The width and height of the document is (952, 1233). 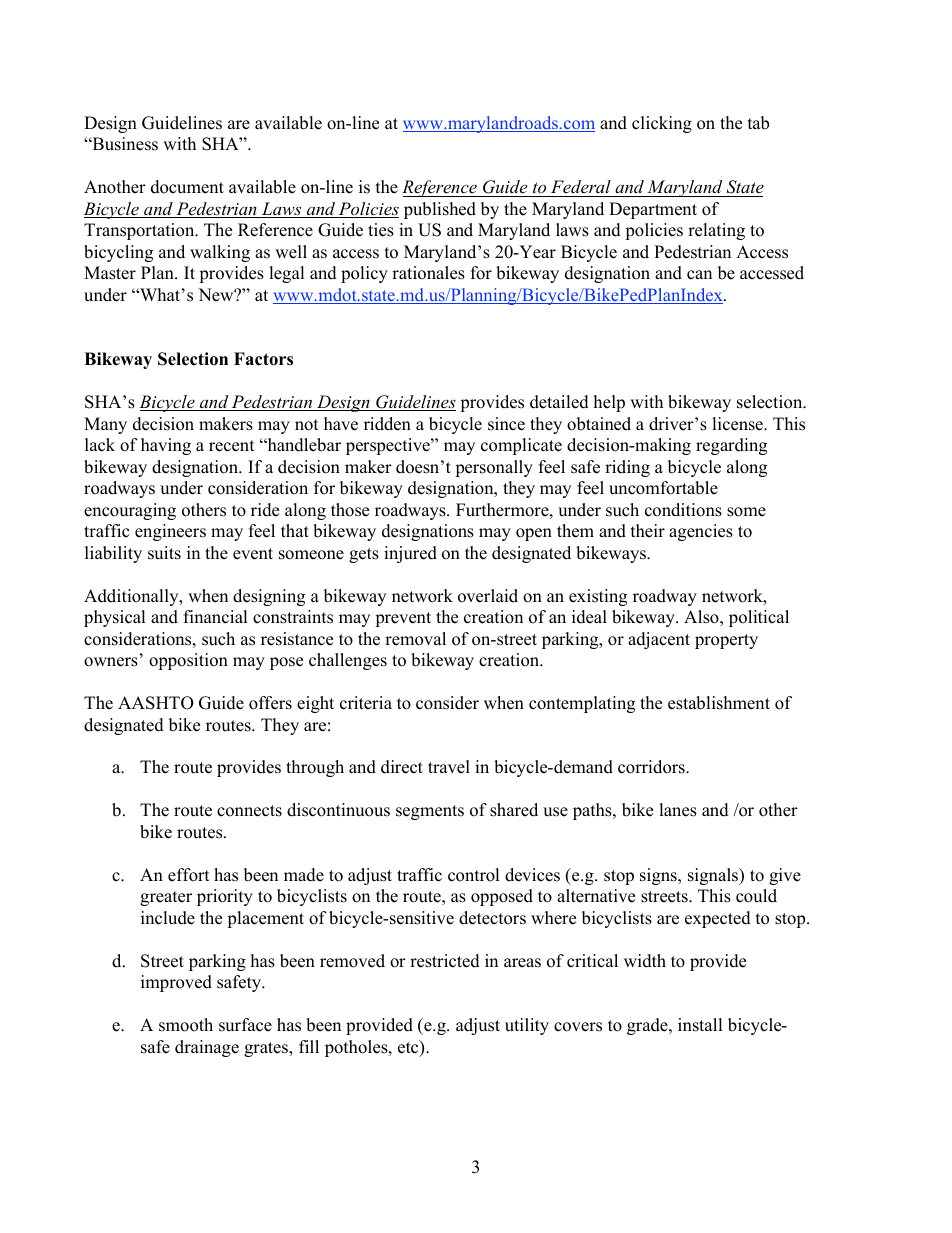 What do you see at coordinates (699, 275) in the document?
I see `can` at bounding box center [699, 275].
